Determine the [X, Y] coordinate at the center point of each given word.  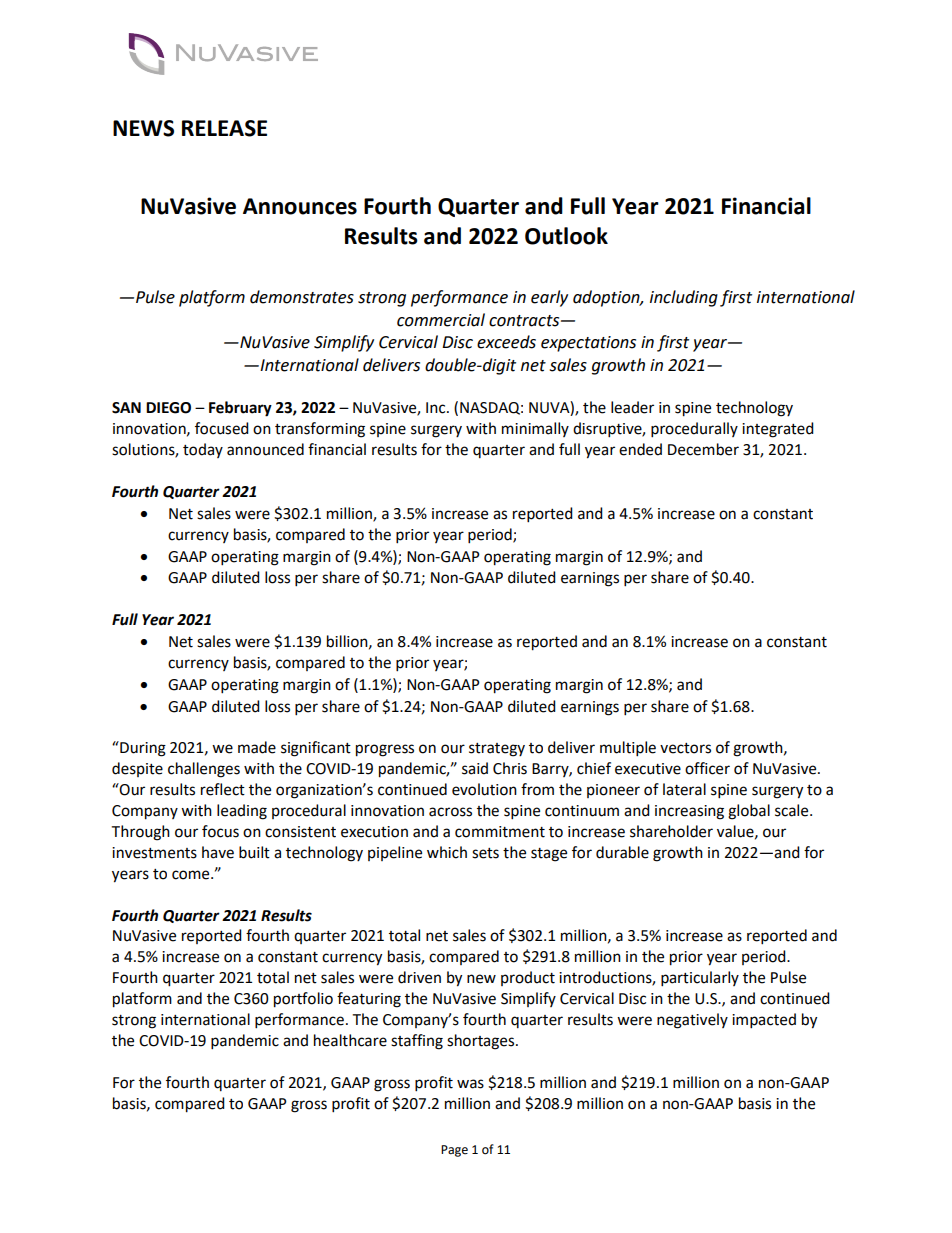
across [450, 812]
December [703, 449]
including [684, 298]
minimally [535, 429]
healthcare [350, 1040]
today [203, 450]
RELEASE [224, 128]
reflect [223, 789]
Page [454, 1151]
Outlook [566, 236]
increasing [689, 812]
